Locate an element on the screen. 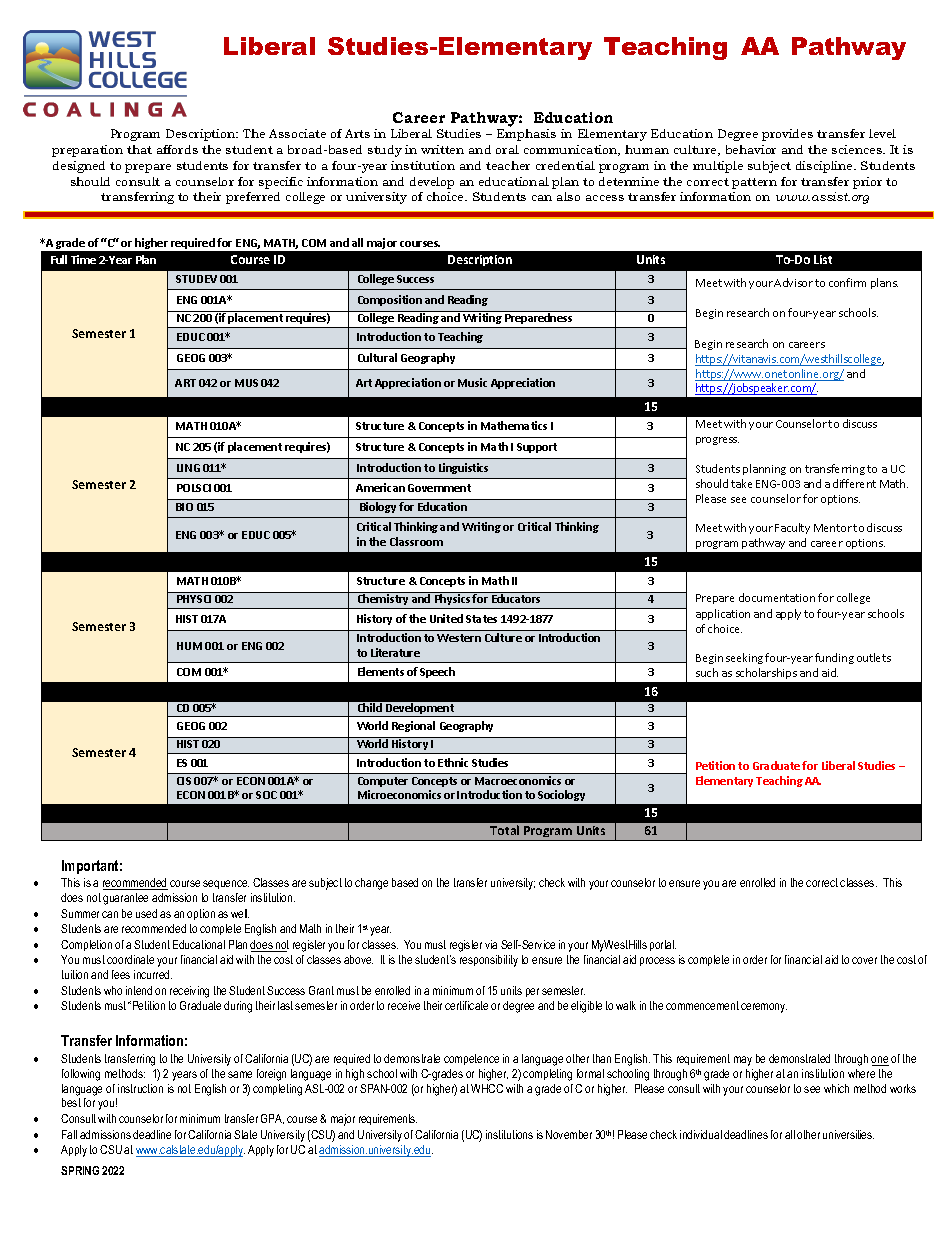 This screenshot has width=952, height=1233. discipline is located at coordinates (825, 167).
